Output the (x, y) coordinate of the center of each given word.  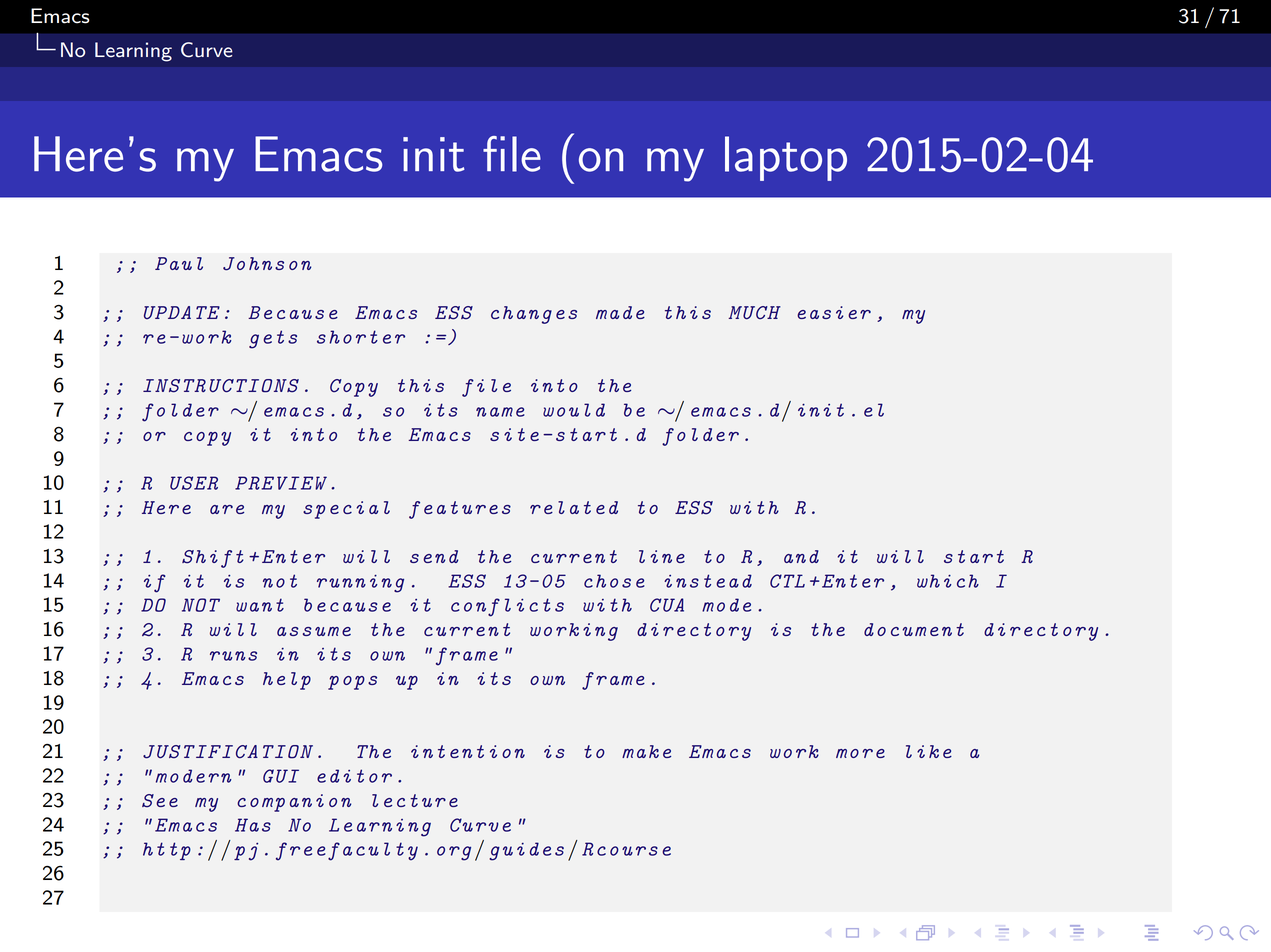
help (287, 681)
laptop (786, 158)
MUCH (754, 313)
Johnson (267, 264)
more (860, 753)
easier (834, 312)
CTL (787, 581)
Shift (213, 559)
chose (614, 581)
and (801, 556)
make (646, 751)
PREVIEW (281, 483)
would (574, 410)
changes (534, 315)
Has (253, 825)
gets (273, 339)
